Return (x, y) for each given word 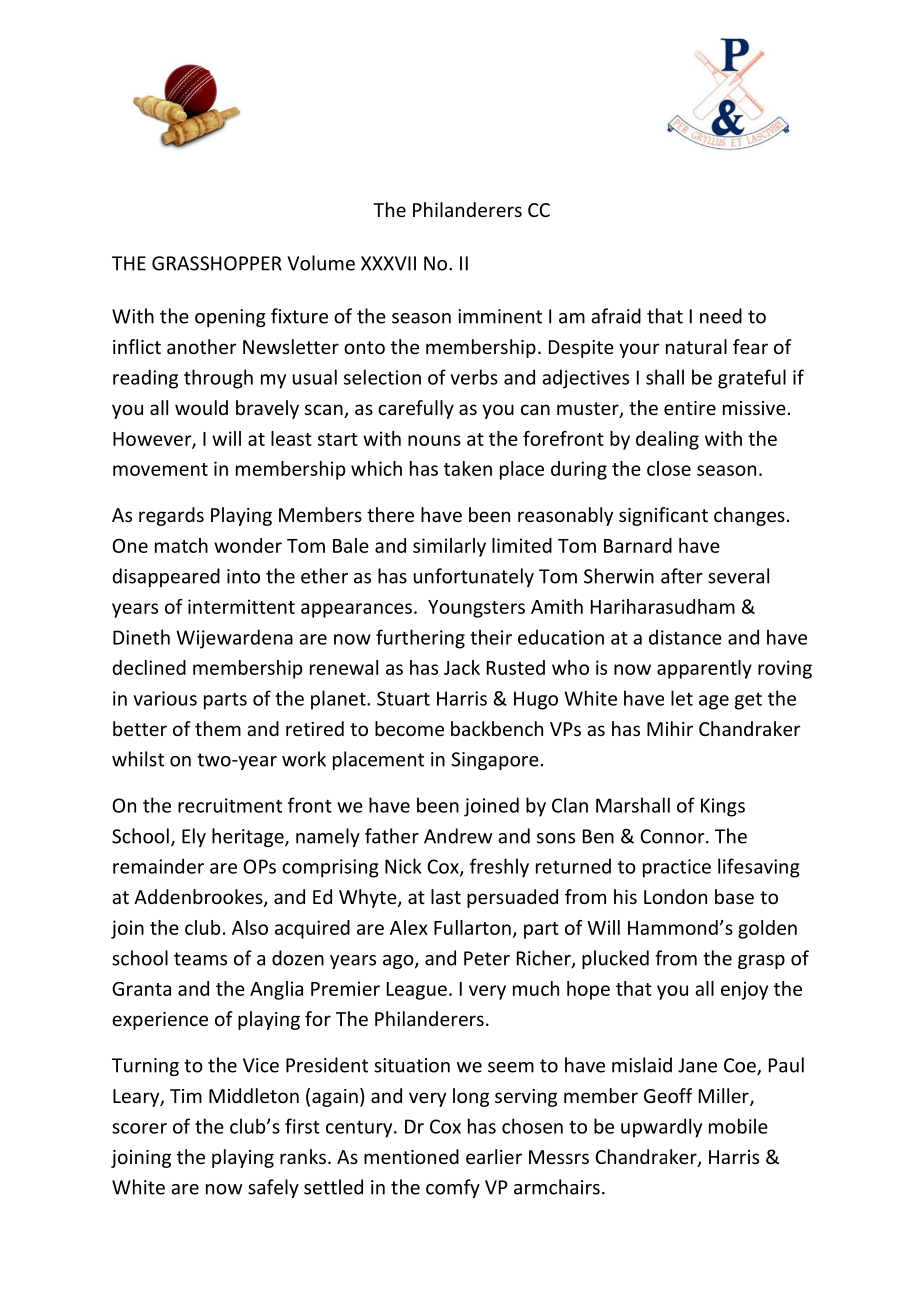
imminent (500, 316)
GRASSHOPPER (217, 263)
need (721, 316)
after (682, 576)
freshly (499, 868)
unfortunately (474, 577)
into (243, 576)
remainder (158, 866)
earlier (494, 1156)
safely (273, 1188)
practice (677, 868)
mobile (738, 1126)
